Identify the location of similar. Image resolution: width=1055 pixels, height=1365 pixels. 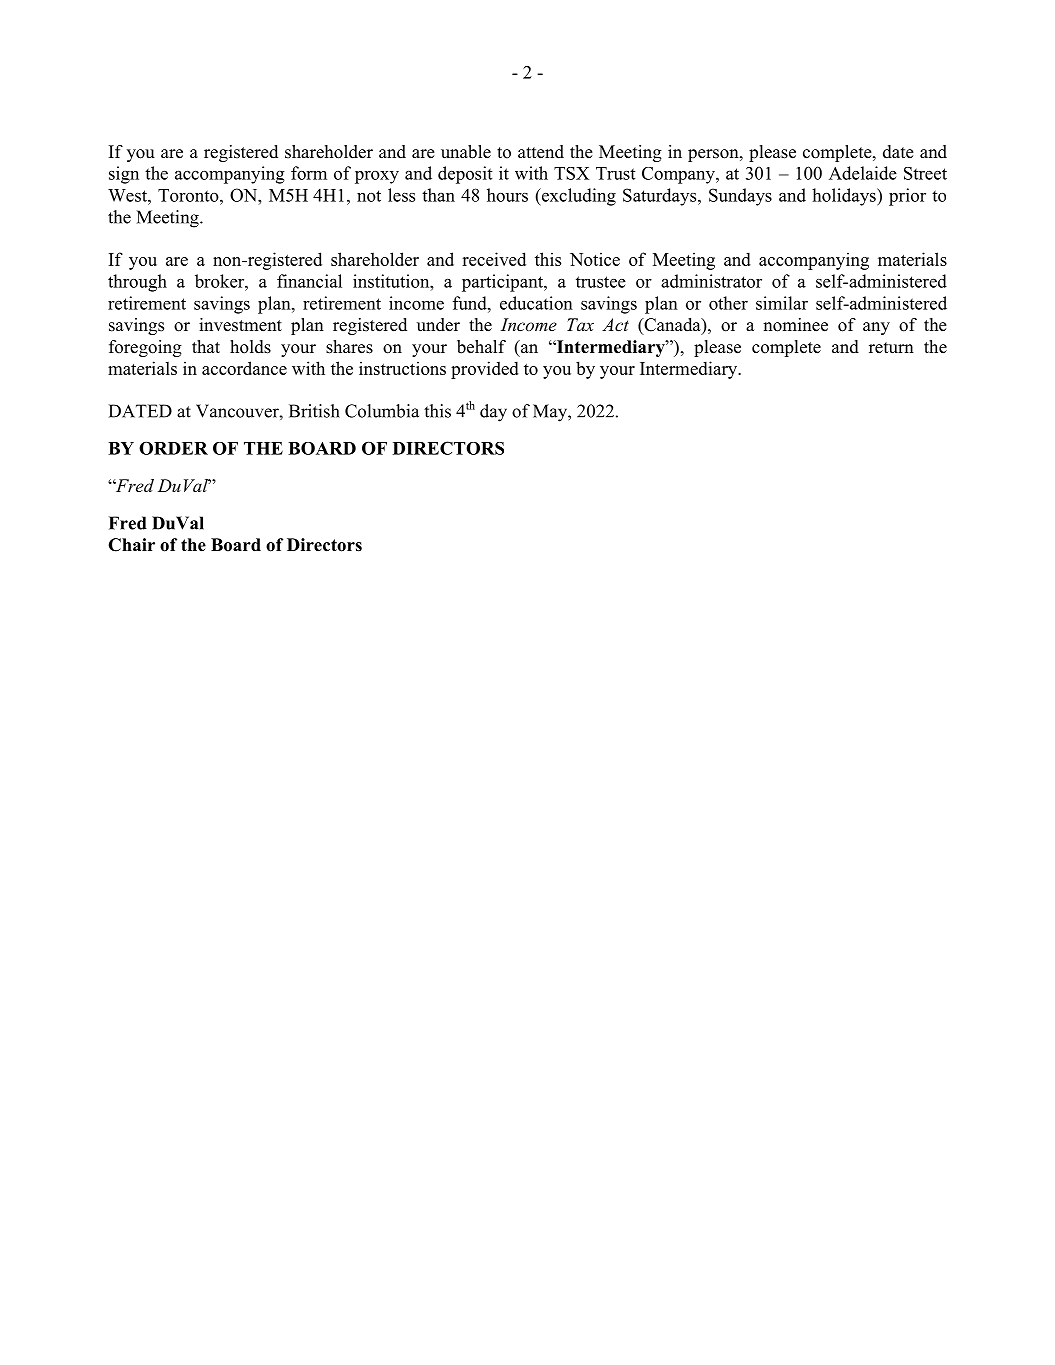
(782, 303).
